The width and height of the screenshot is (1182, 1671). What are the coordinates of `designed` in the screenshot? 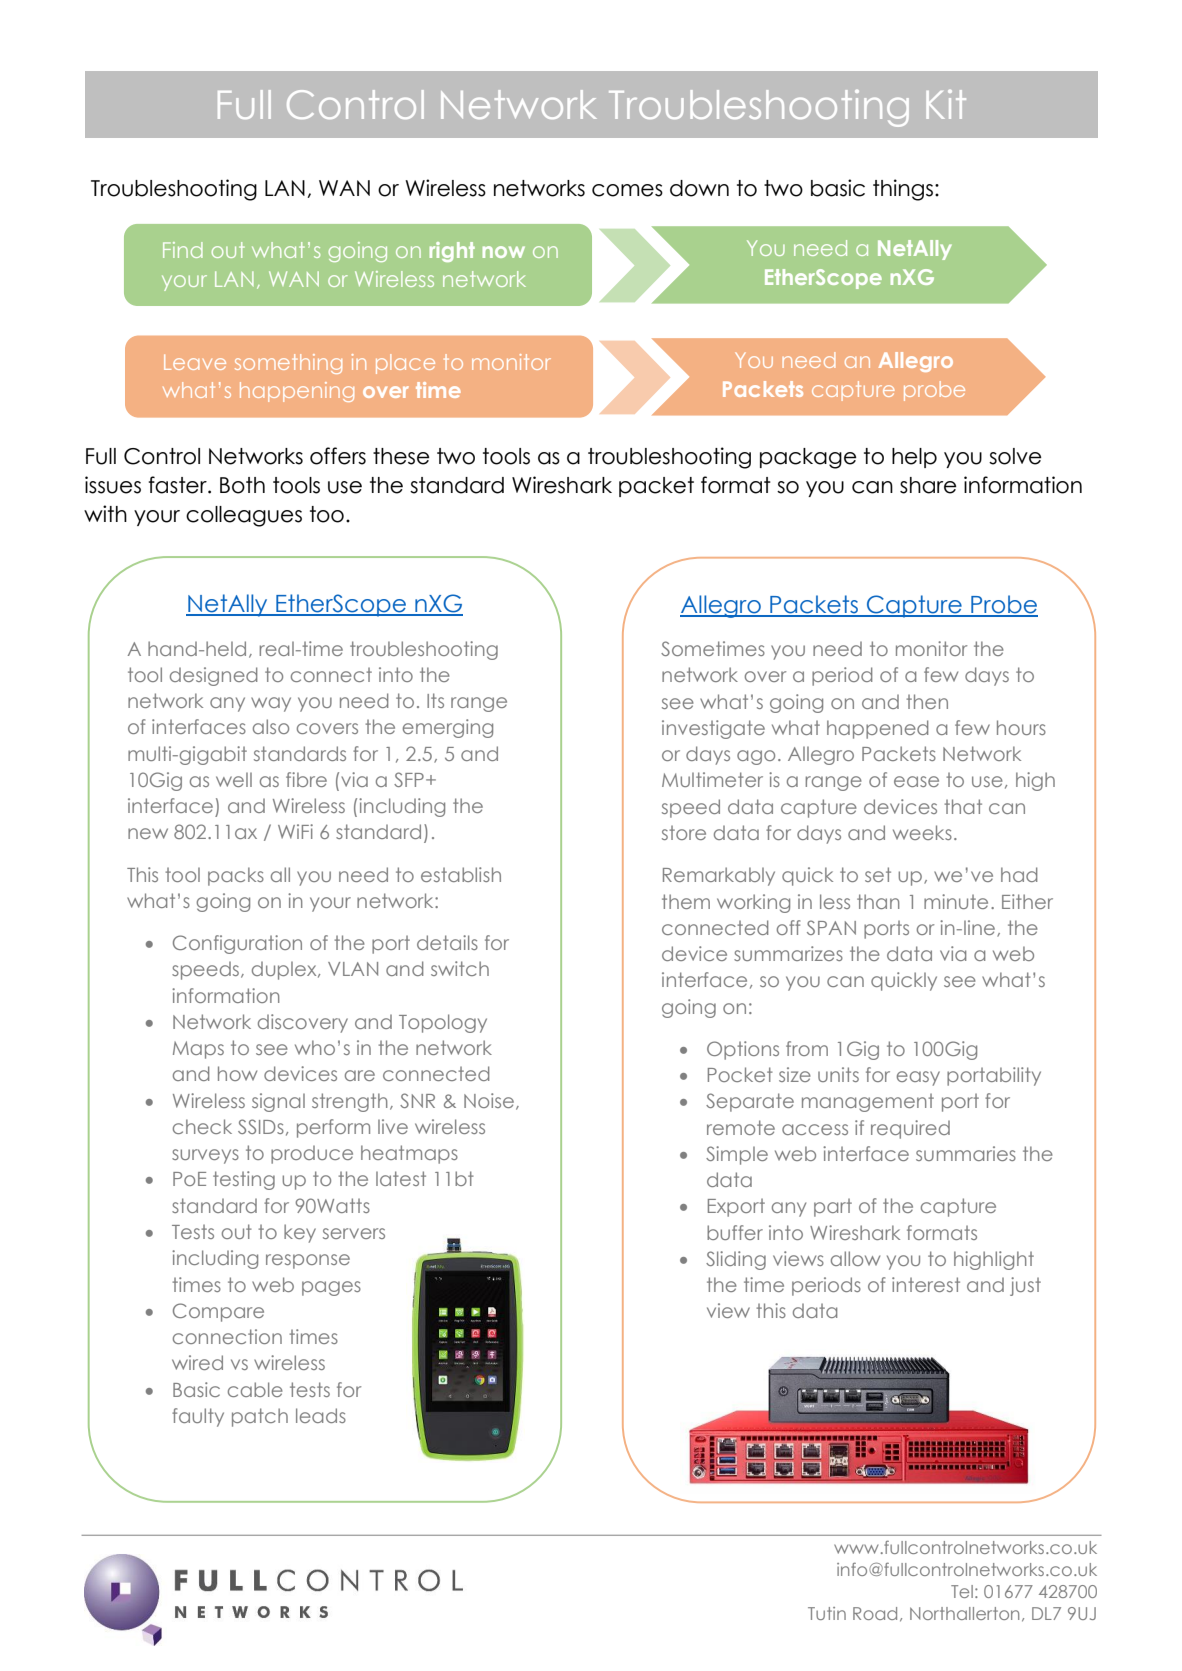 It's located at (213, 676).
